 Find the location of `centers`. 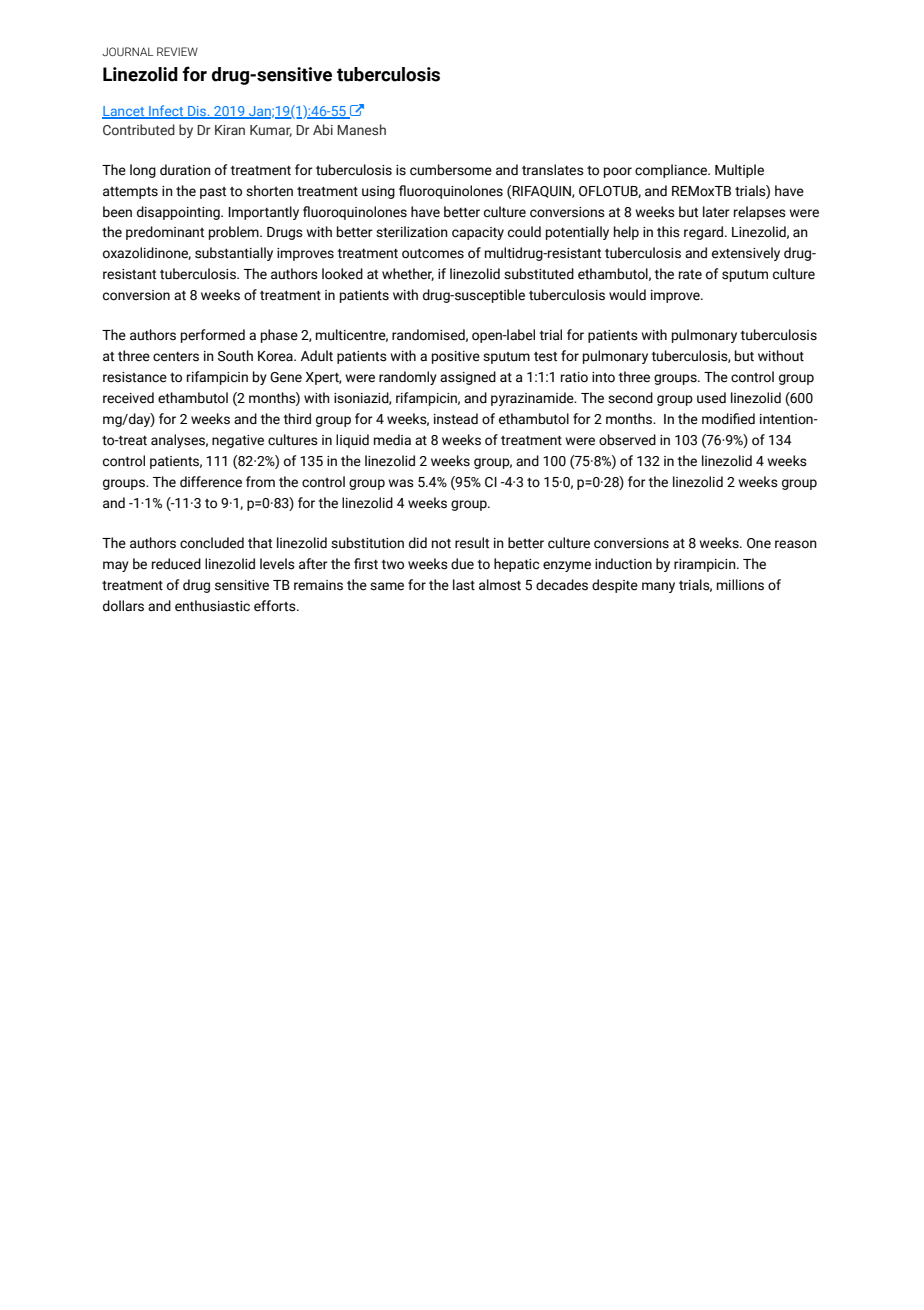

centers is located at coordinates (176, 357).
